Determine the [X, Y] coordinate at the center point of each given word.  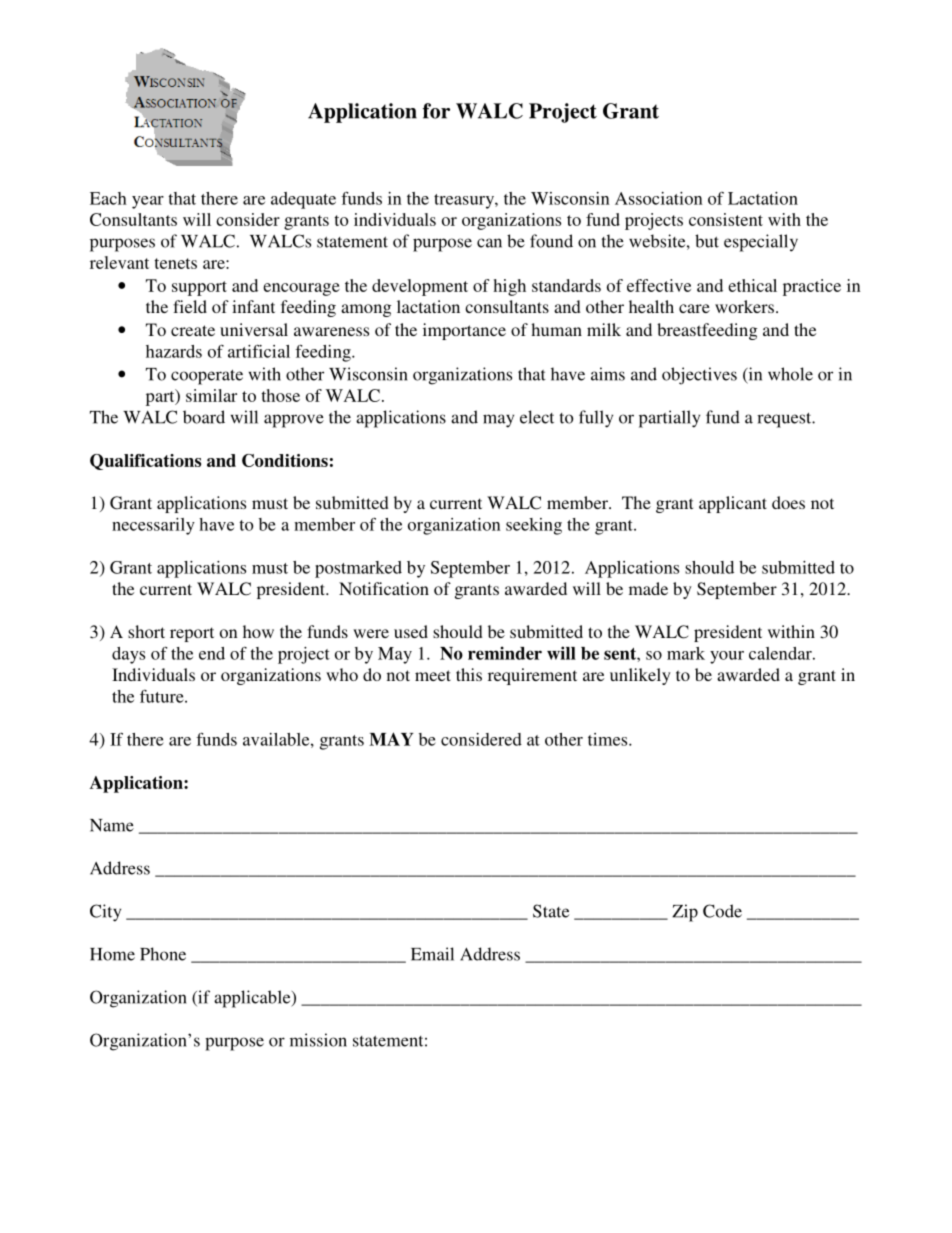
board [204, 417]
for [436, 111]
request [785, 420]
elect [537, 417]
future [163, 696]
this [469, 674]
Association [659, 198]
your [727, 657]
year [148, 202]
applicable [253, 999]
